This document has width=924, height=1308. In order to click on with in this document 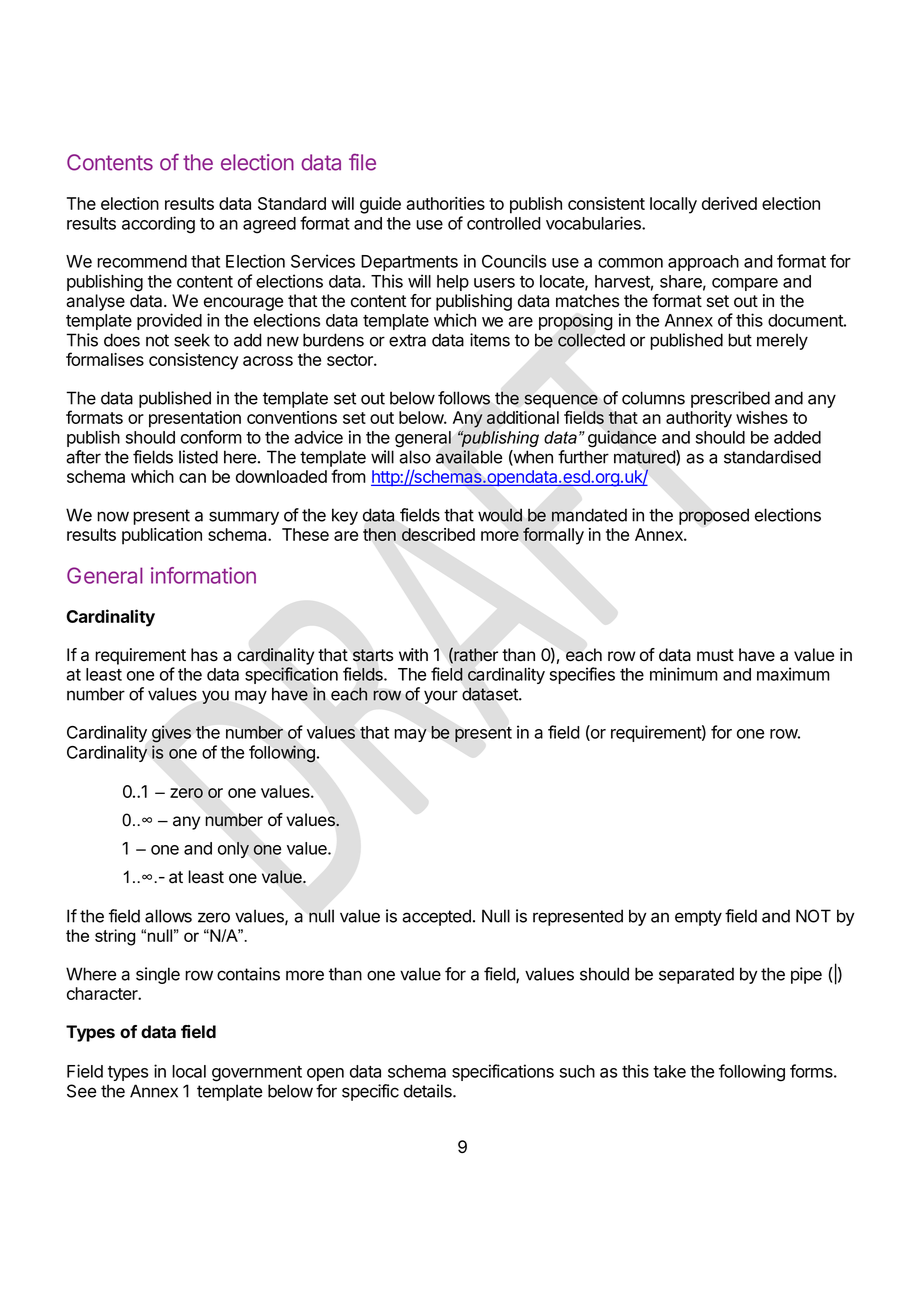, I will do `click(413, 654)`.
